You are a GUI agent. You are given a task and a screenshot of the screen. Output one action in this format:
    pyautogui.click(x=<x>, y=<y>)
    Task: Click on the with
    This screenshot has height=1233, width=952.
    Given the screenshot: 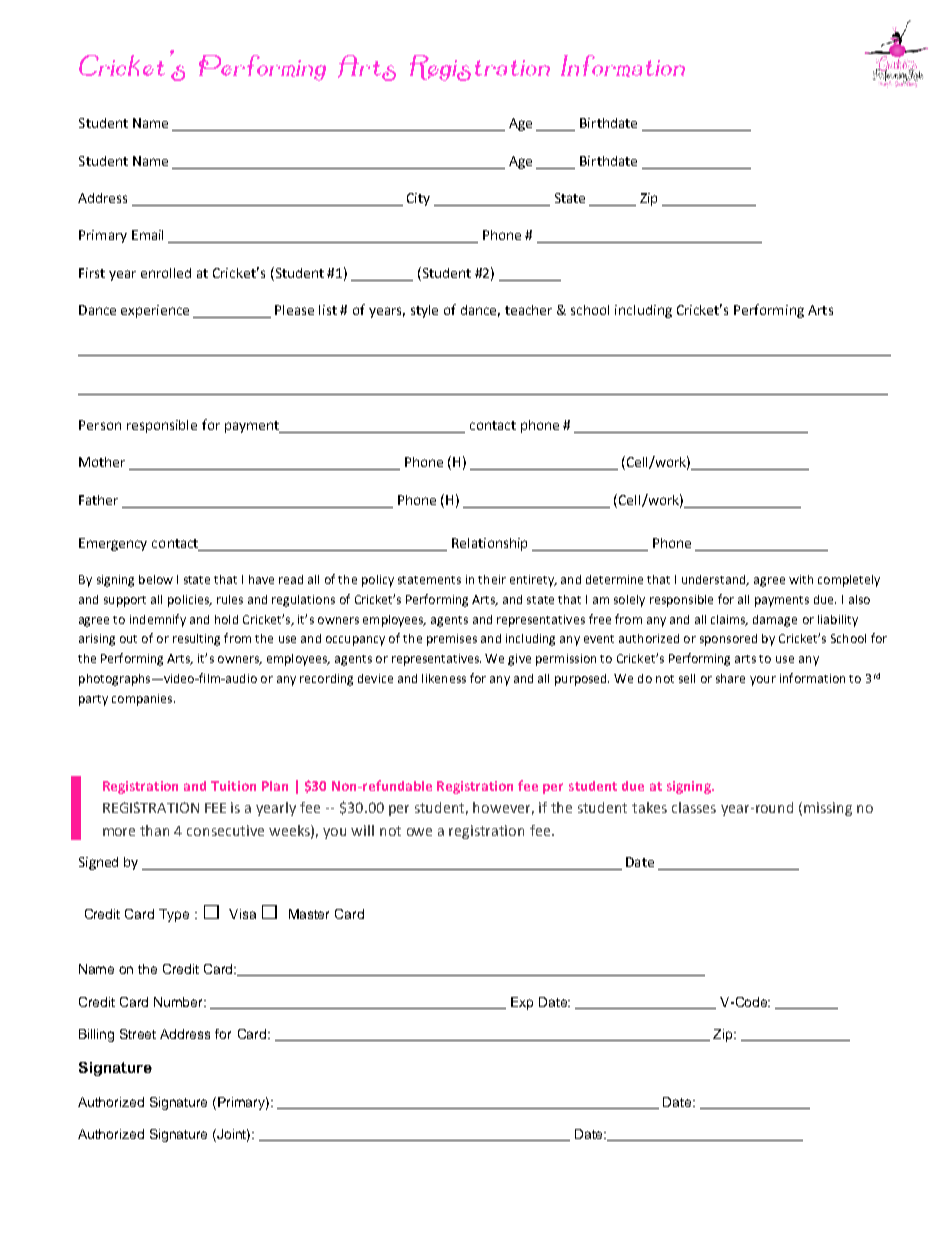 What is the action you would take?
    pyautogui.click(x=801, y=579)
